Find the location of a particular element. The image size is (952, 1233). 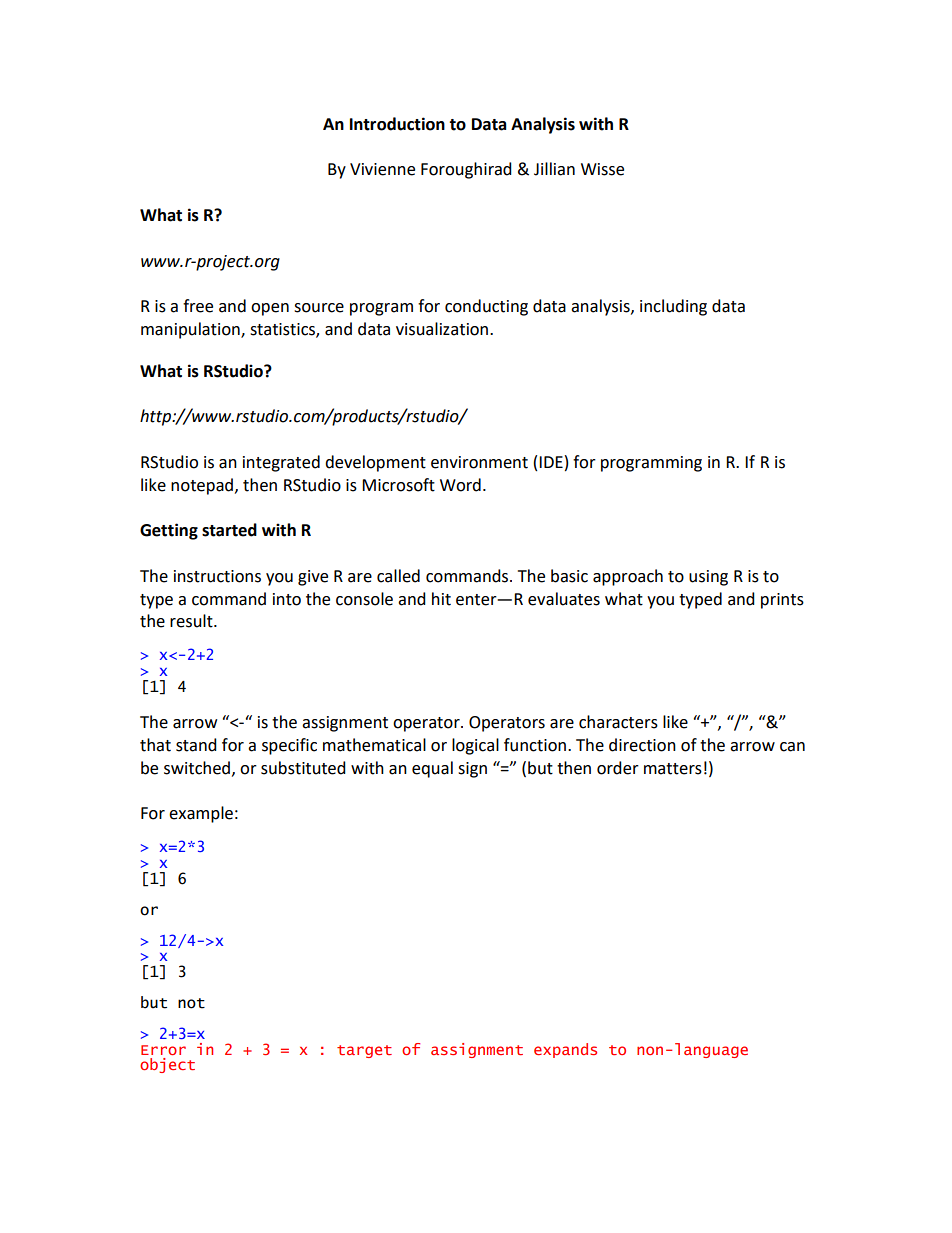

matters is located at coordinates (673, 769).
